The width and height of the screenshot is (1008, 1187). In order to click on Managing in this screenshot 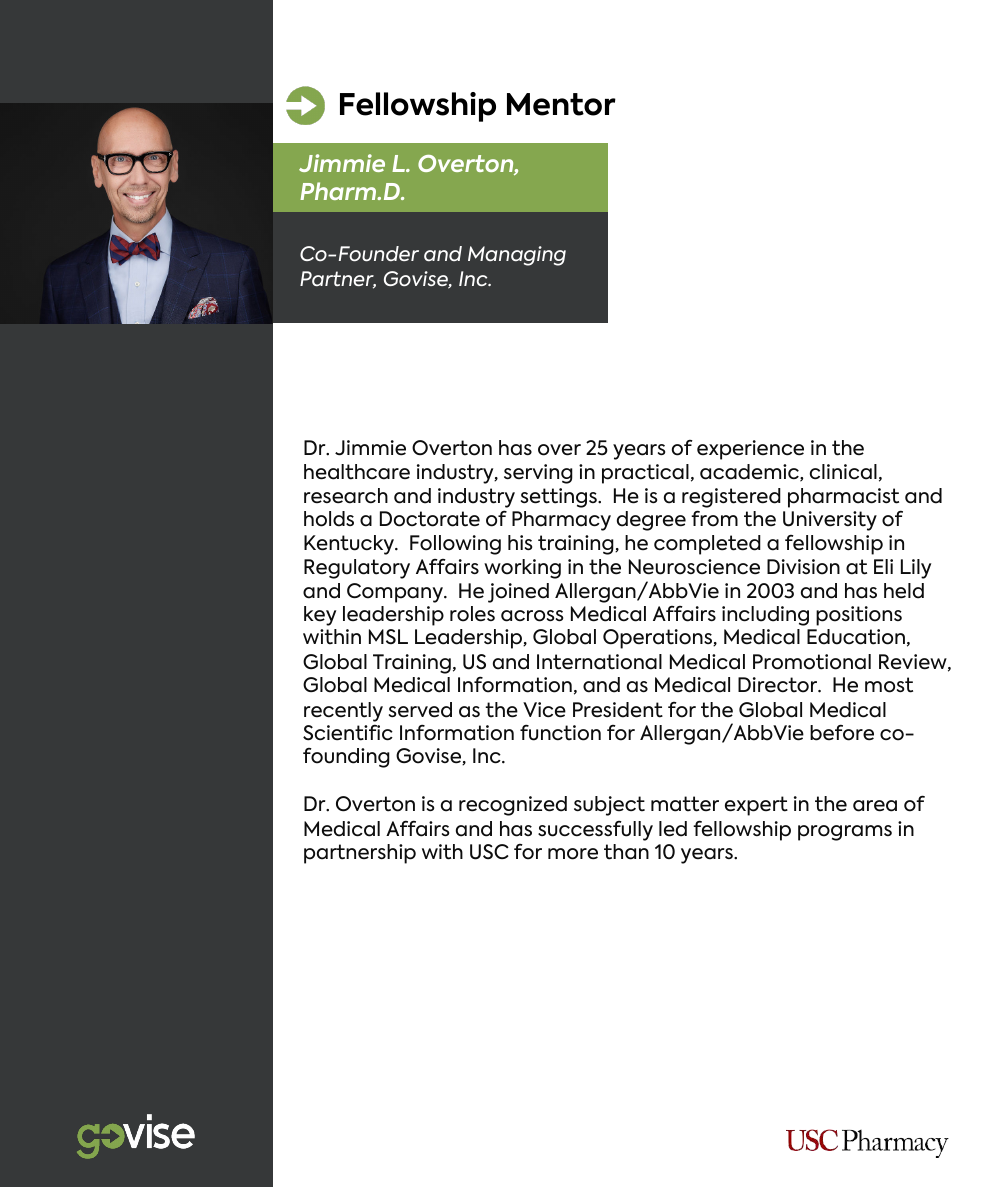, I will do `click(517, 256)`.
